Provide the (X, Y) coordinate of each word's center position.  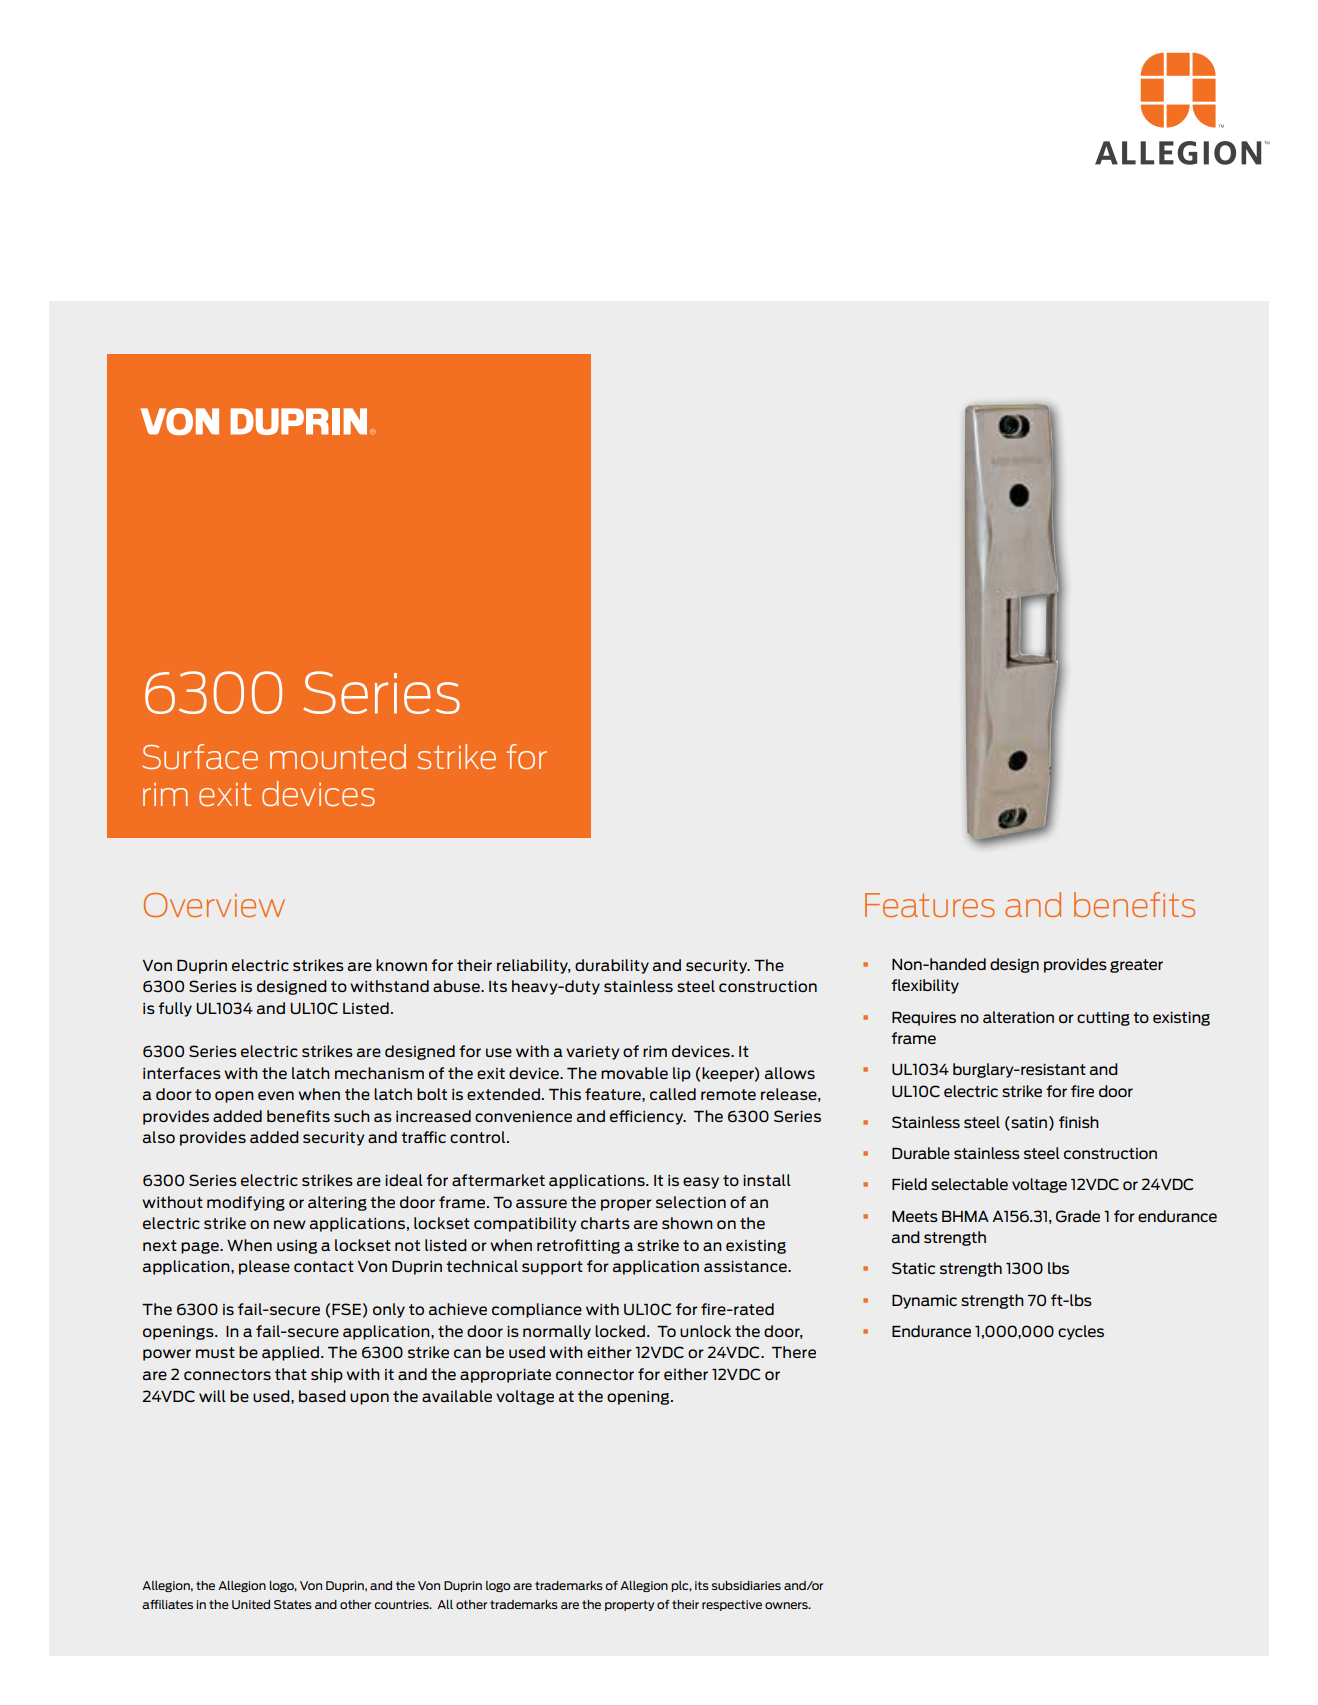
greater (1136, 966)
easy (701, 1183)
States (293, 1604)
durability (612, 966)
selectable (969, 1184)
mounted (338, 756)
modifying (246, 1203)
